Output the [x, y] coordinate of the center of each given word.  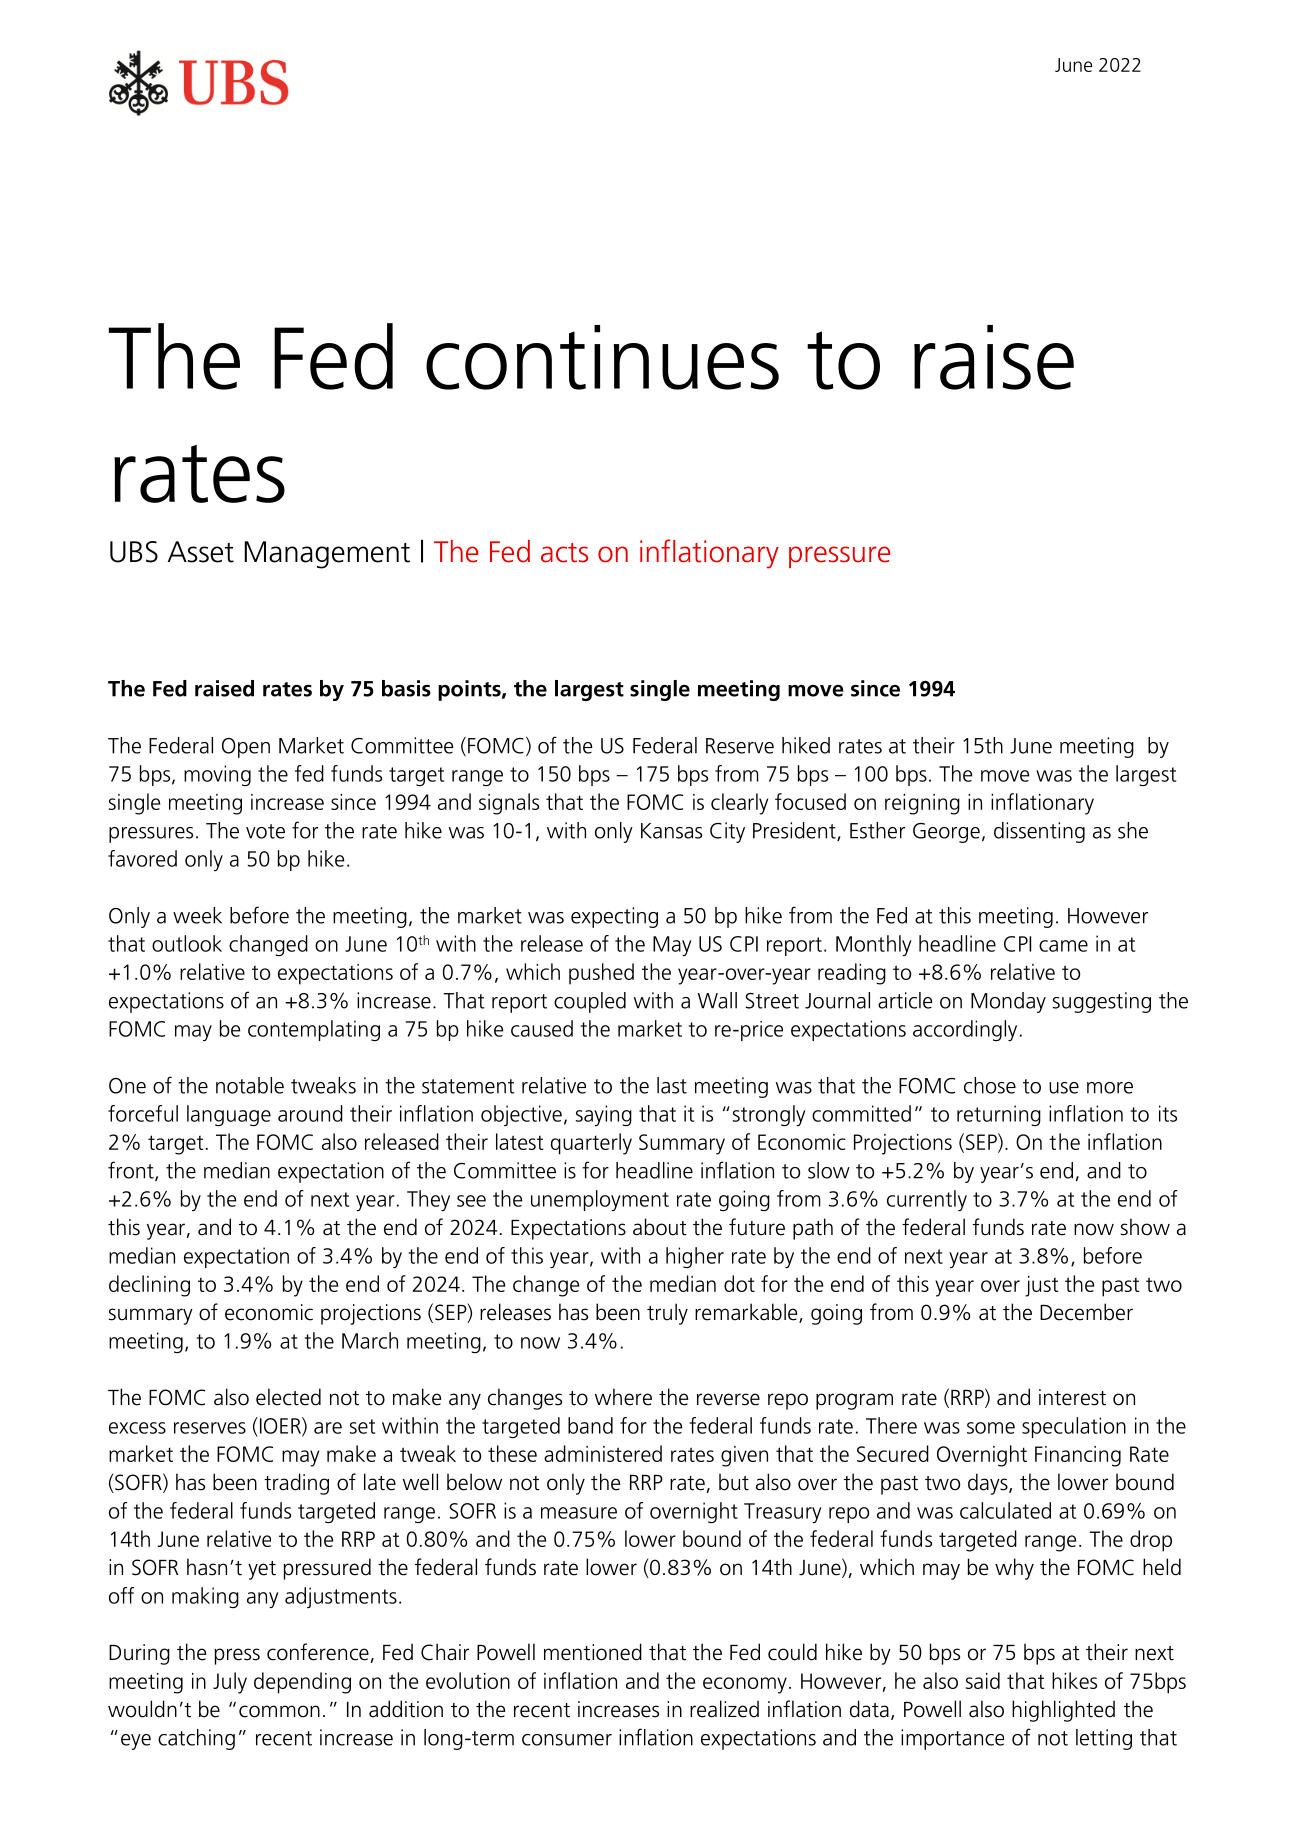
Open [246, 748]
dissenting [1039, 832]
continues [602, 357]
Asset [201, 552]
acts [564, 553]
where [623, 1397]
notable [250, 1085]
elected [288, 1397]
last [672, 1085]
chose [990, 1085]
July [230, 1683]
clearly [739, 804]
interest [1072, 1397]
